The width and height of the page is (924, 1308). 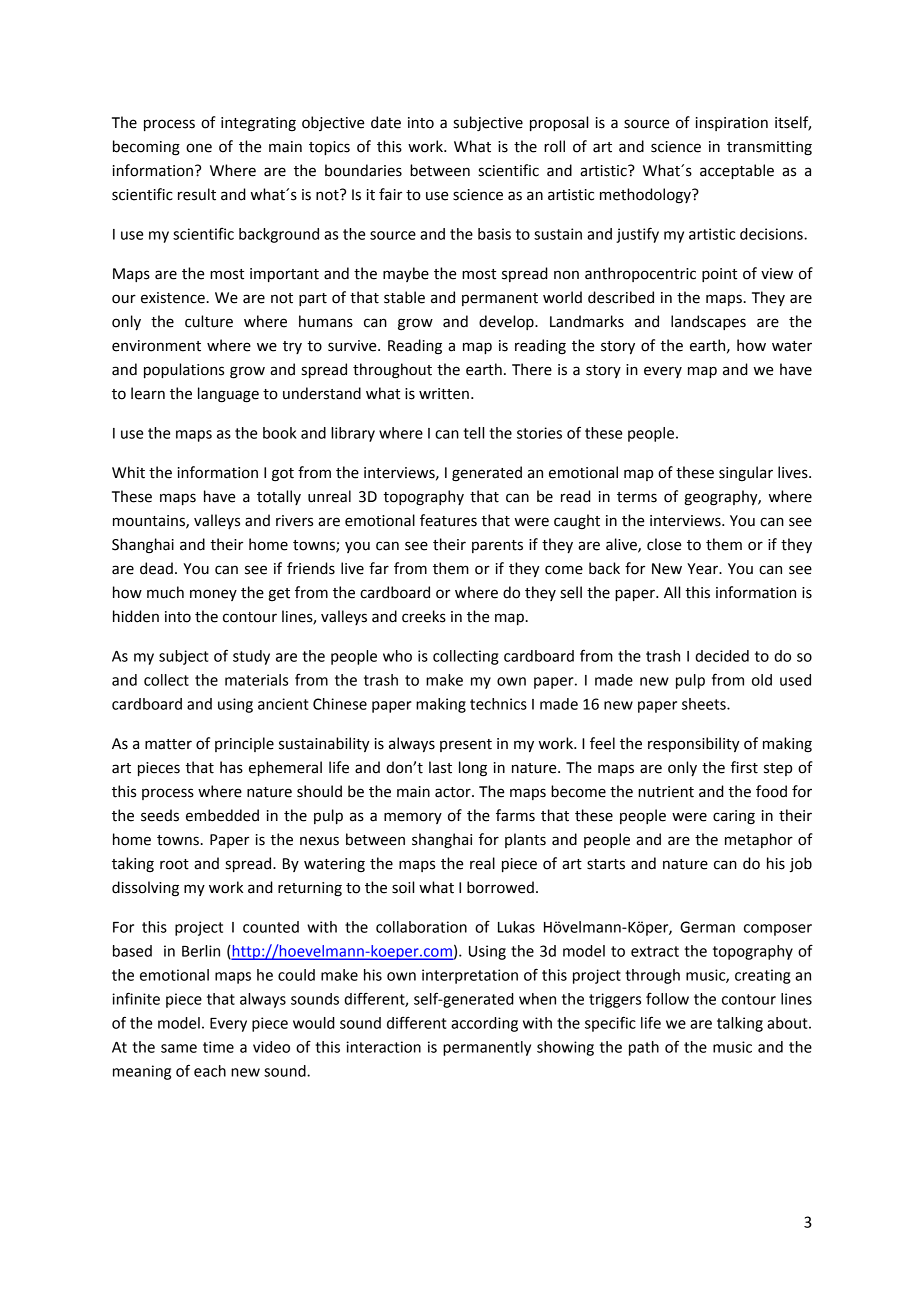 I want to click on creeks, so click(x=424, y=616).
